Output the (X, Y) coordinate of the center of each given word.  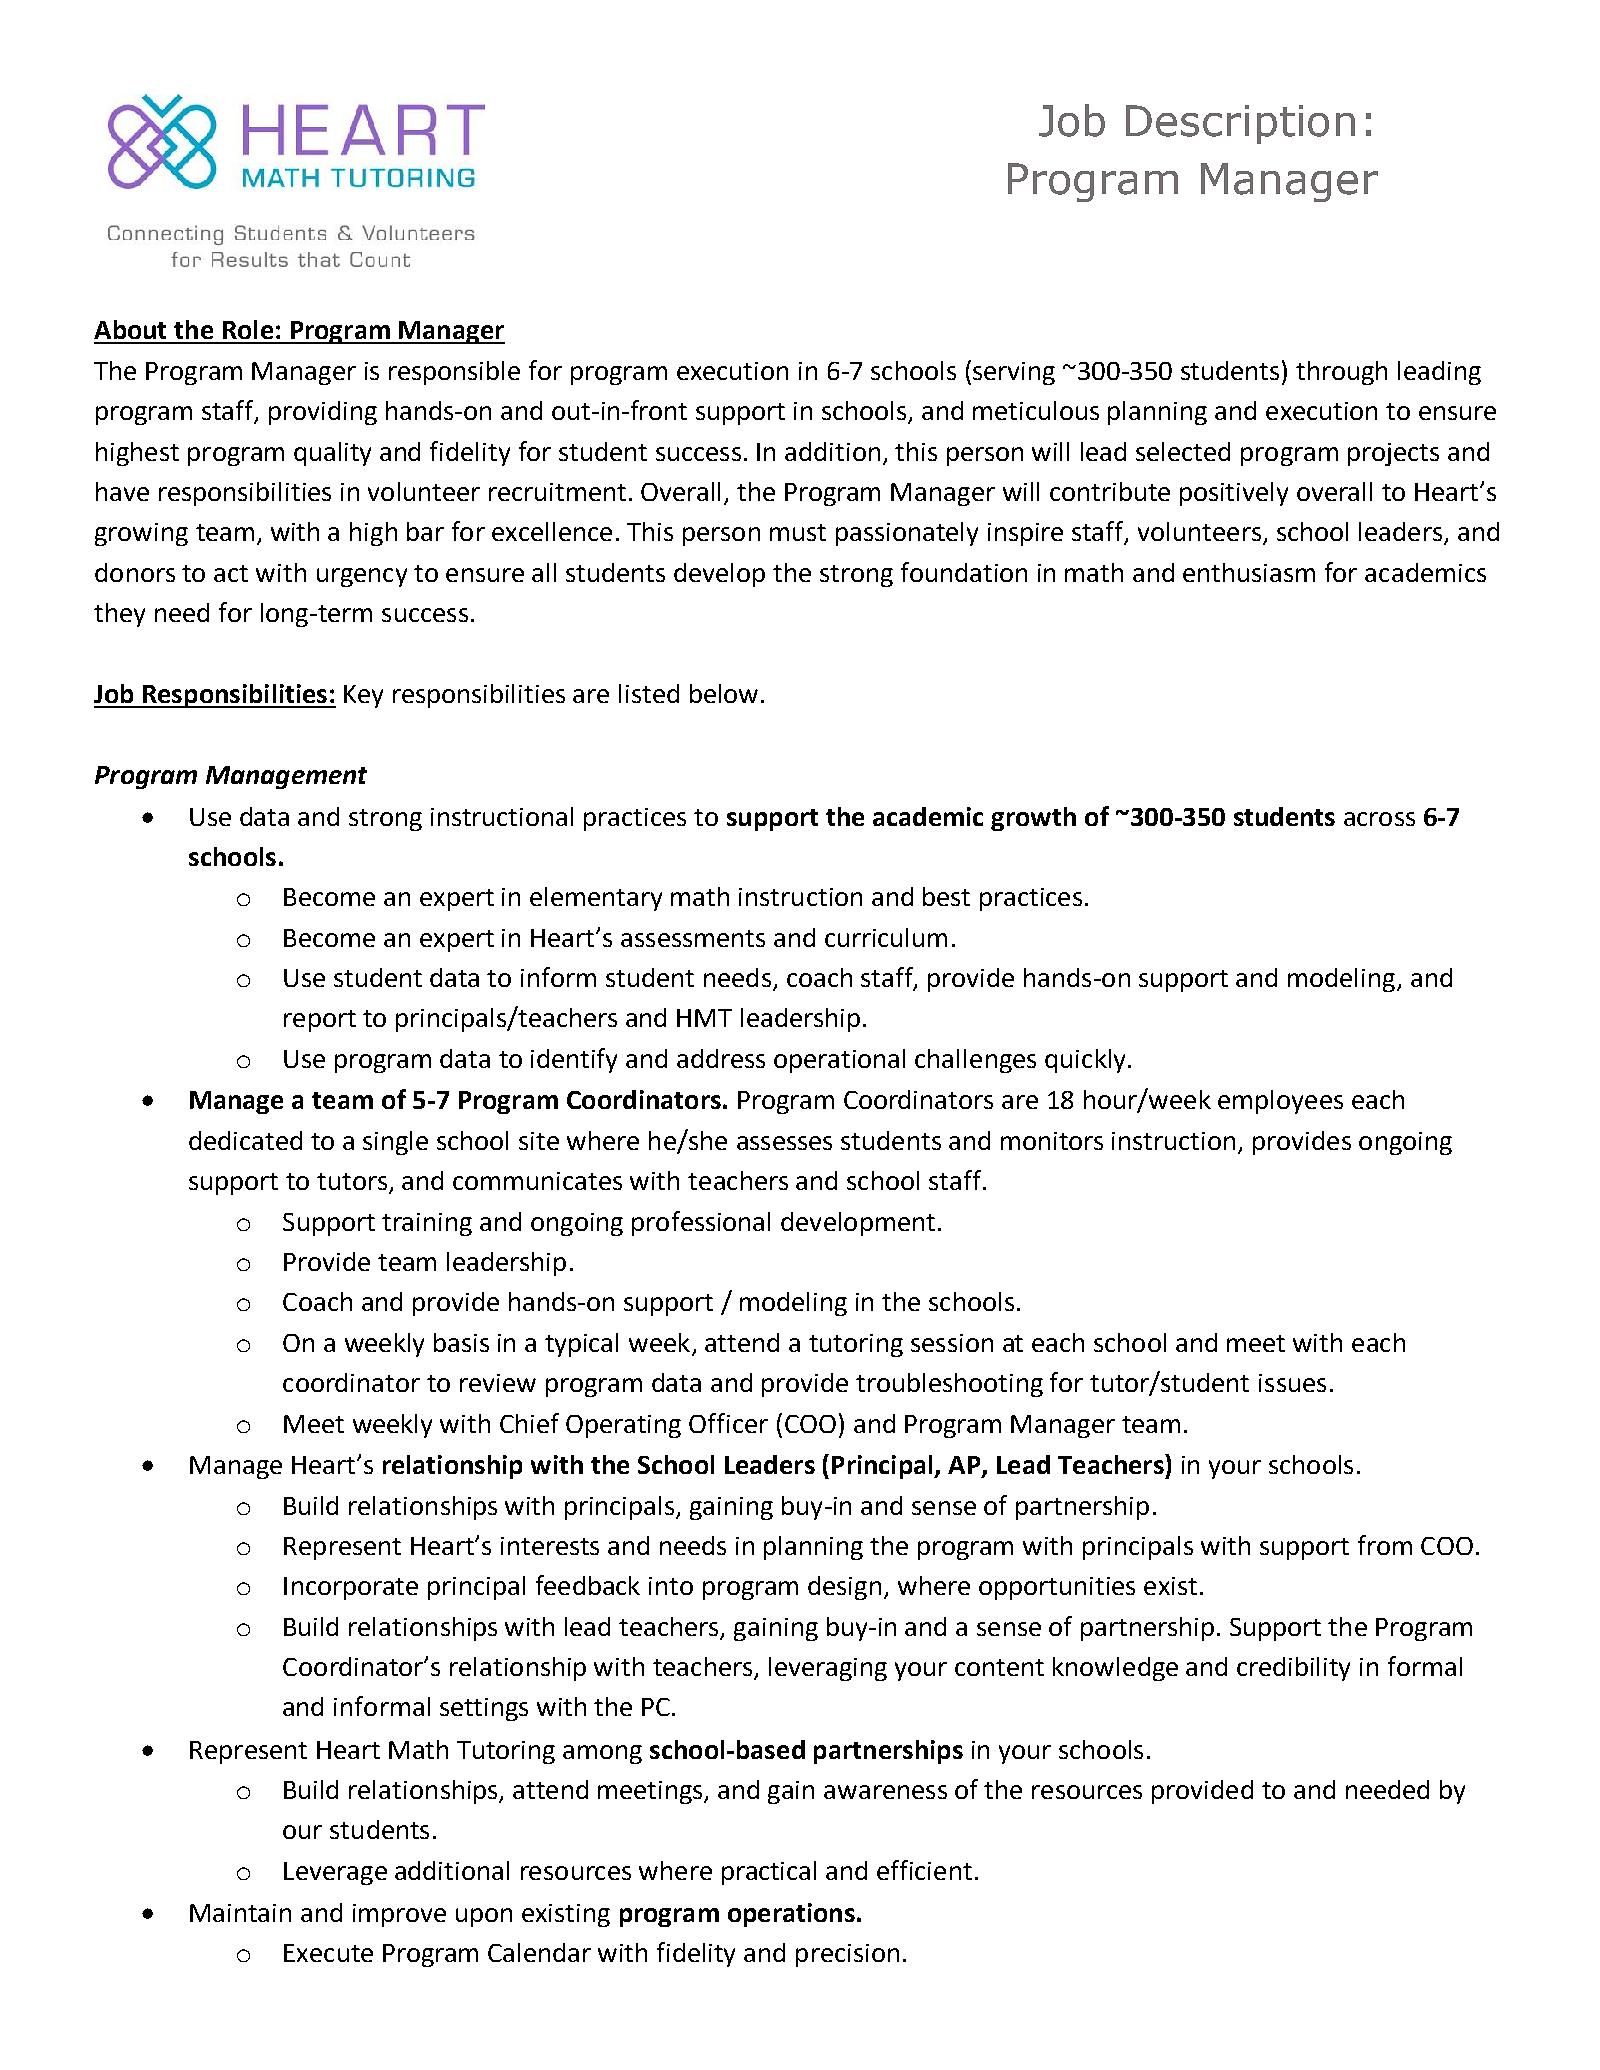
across (1379, 819)
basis (461, 1342)
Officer (728, 1423)
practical (769, 1873)
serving (1014, 373)
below (724, 693)
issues (1292, 1383)
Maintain (240, 1913)
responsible (454, 373)
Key (363, 696)
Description (1240, 124)
